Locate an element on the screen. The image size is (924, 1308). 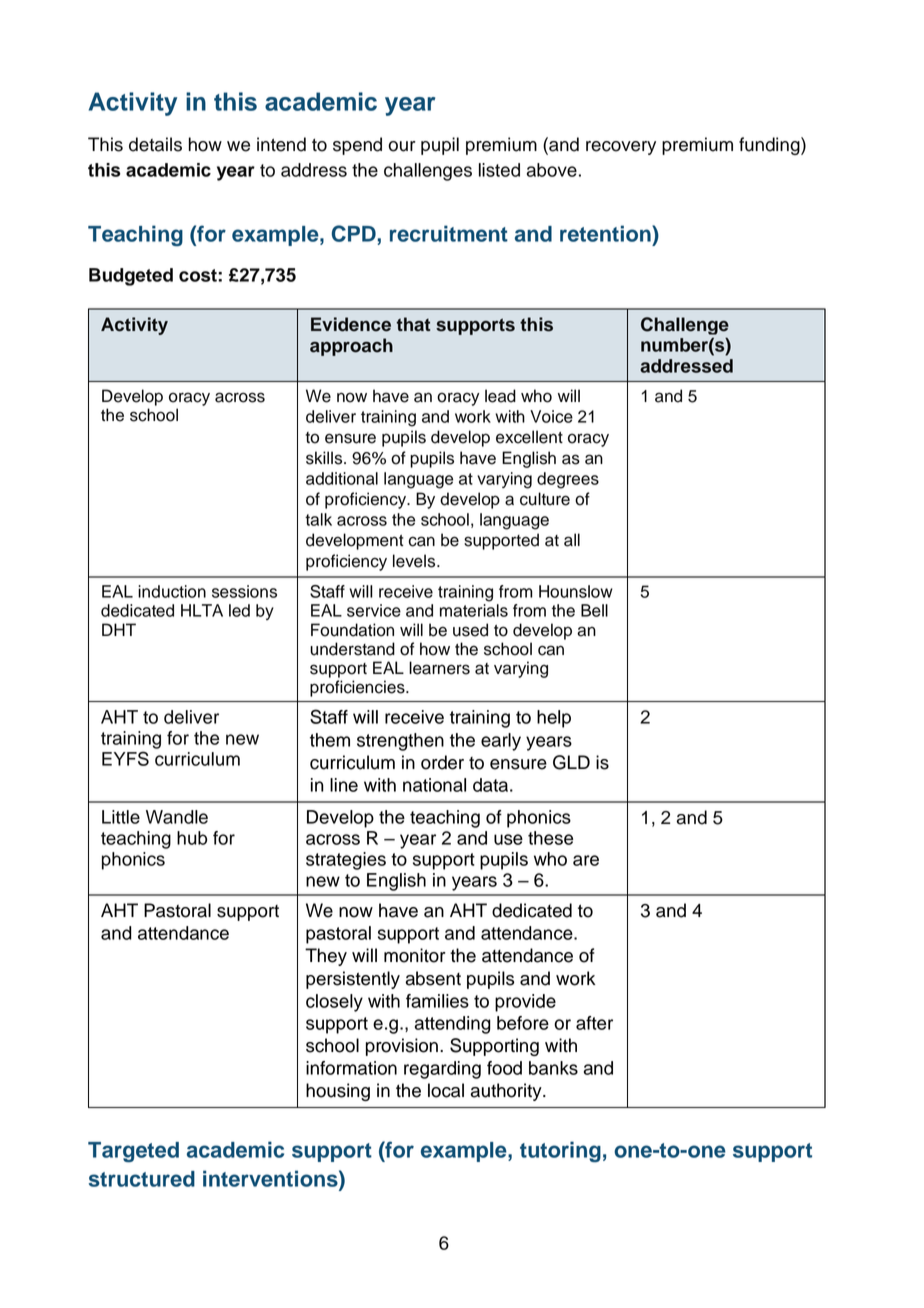
hub is located at coordinates (192, 838).
